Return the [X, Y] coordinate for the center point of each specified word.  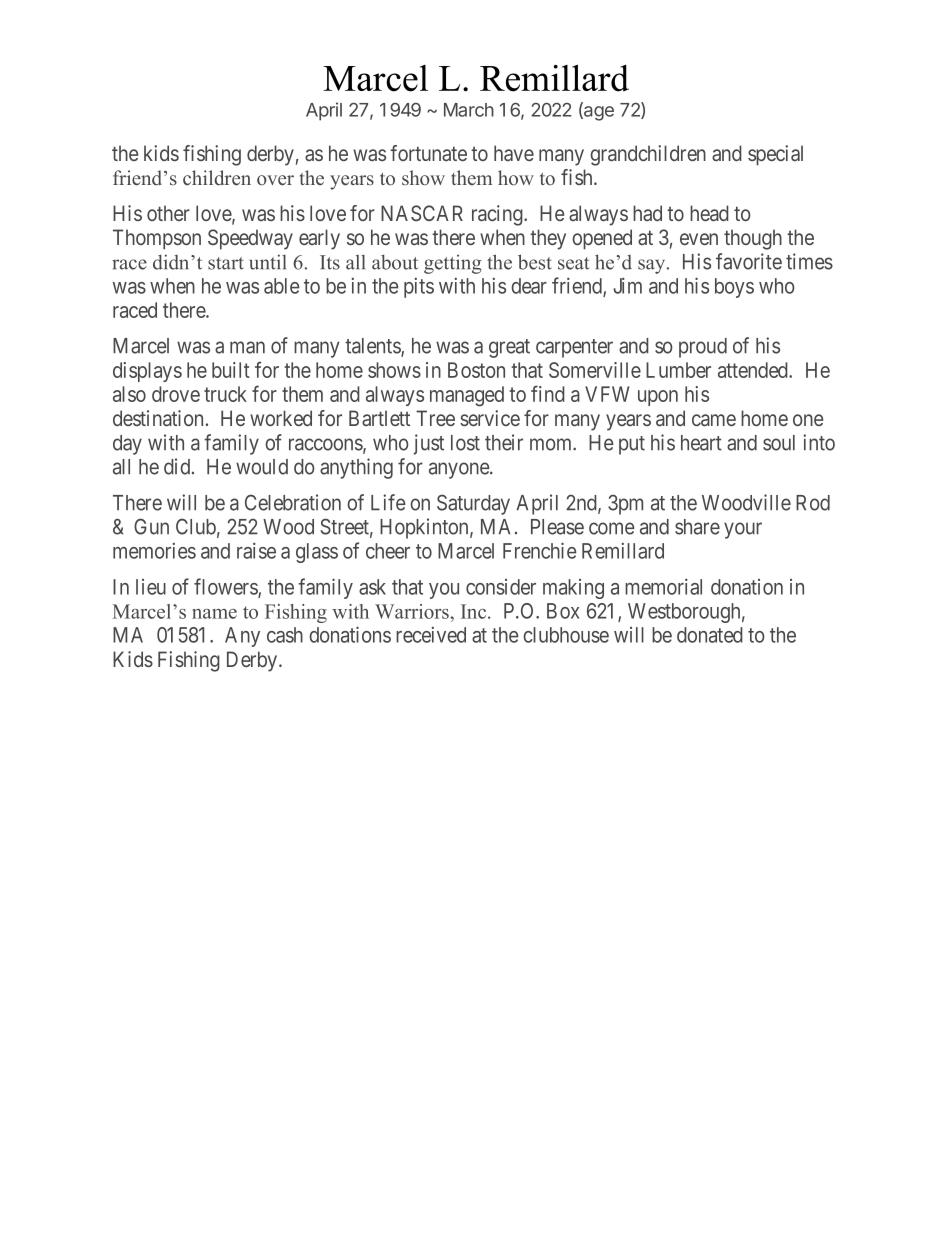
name [214, 614]
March [469, 110]
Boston [476, 370]
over [275, 180]
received [431, 634]
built [231, 370]
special [775, 155]
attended [754, 370]
